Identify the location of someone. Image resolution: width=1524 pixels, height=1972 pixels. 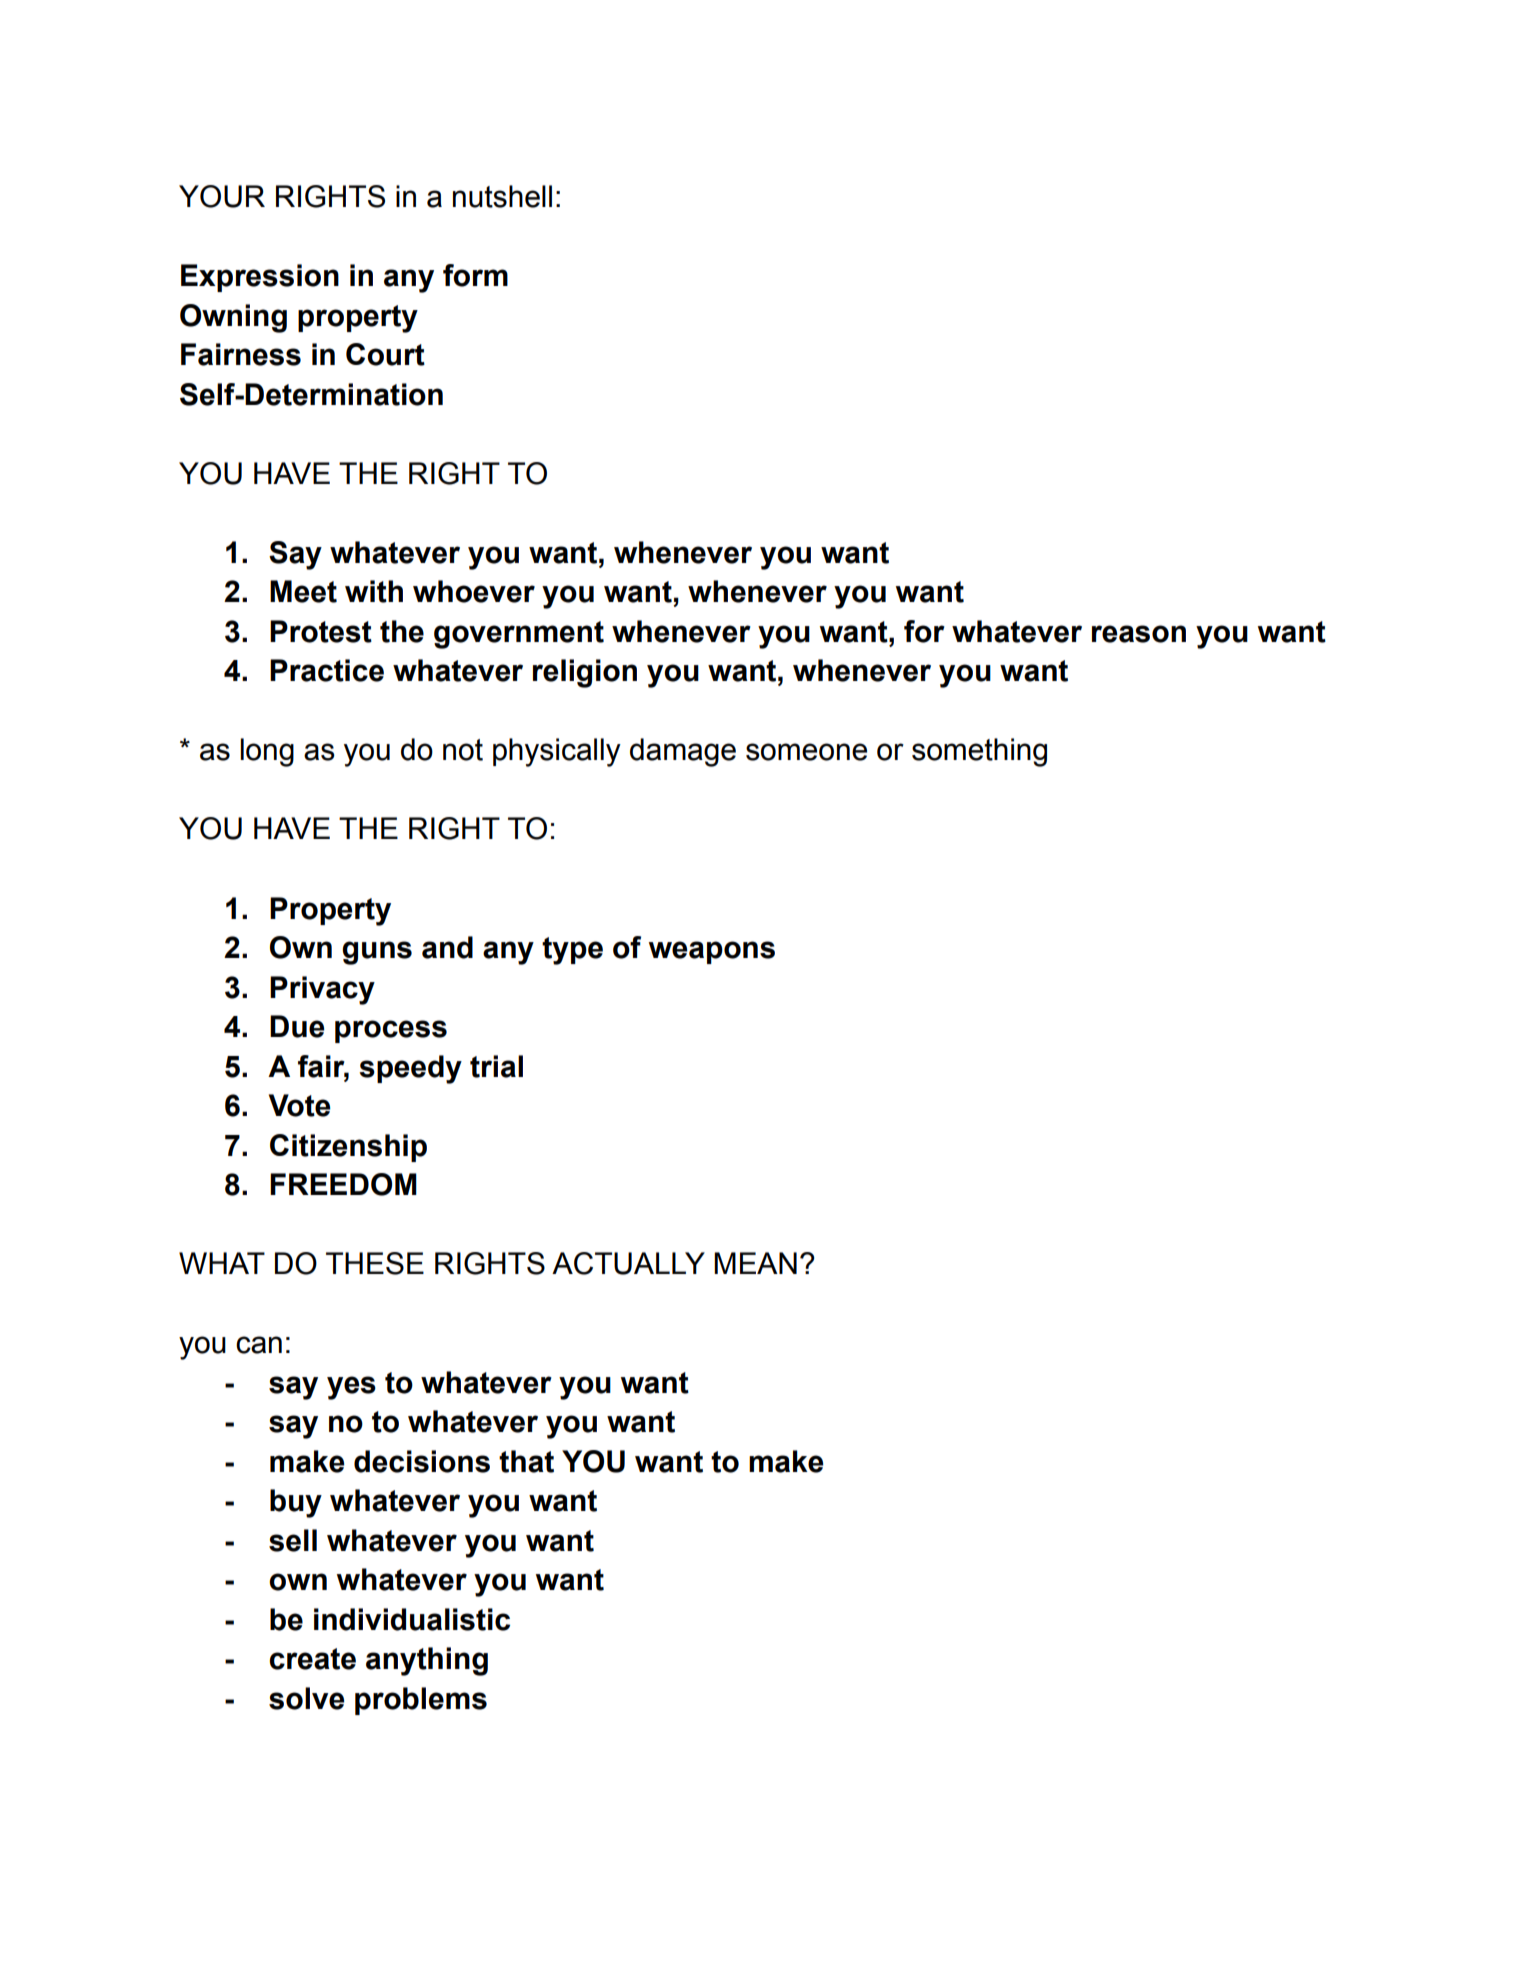
(806, 752).
